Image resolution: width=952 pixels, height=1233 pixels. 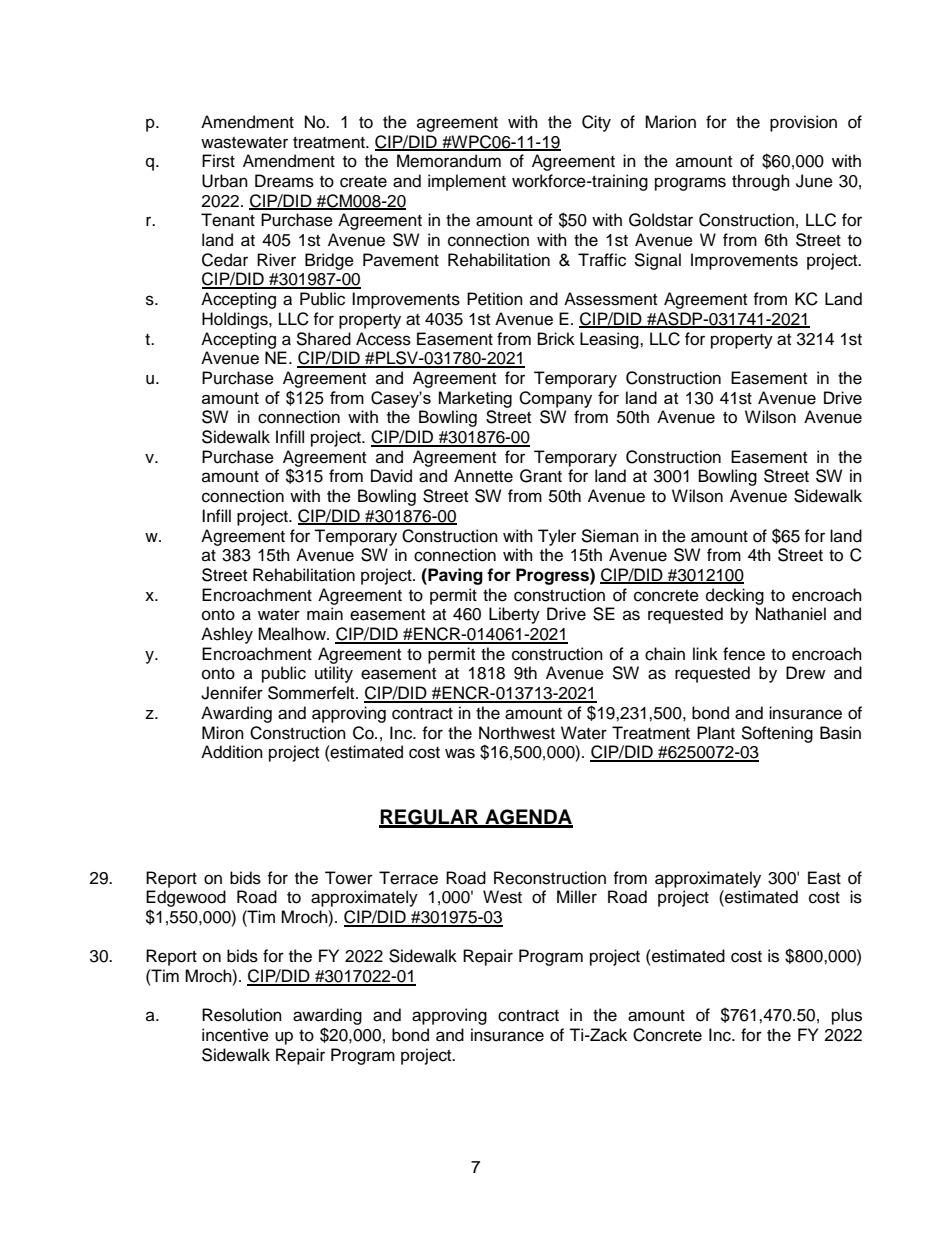 What do you see at coordinates (242, 1015) in the screenshot?
I see `Resolution` at bounding box center [242, 1015].
